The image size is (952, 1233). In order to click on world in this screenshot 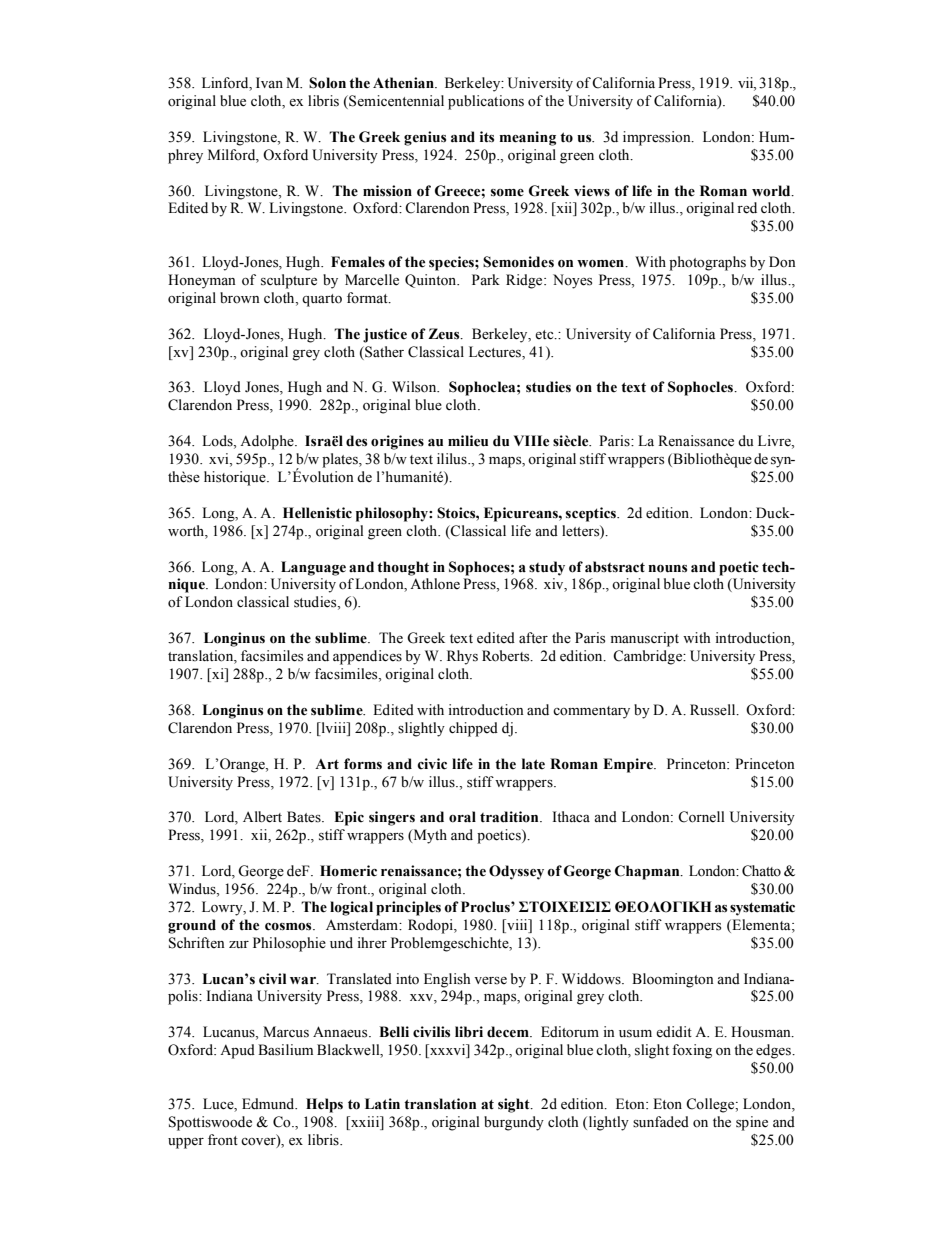, I will do `click(772, 191)`.
